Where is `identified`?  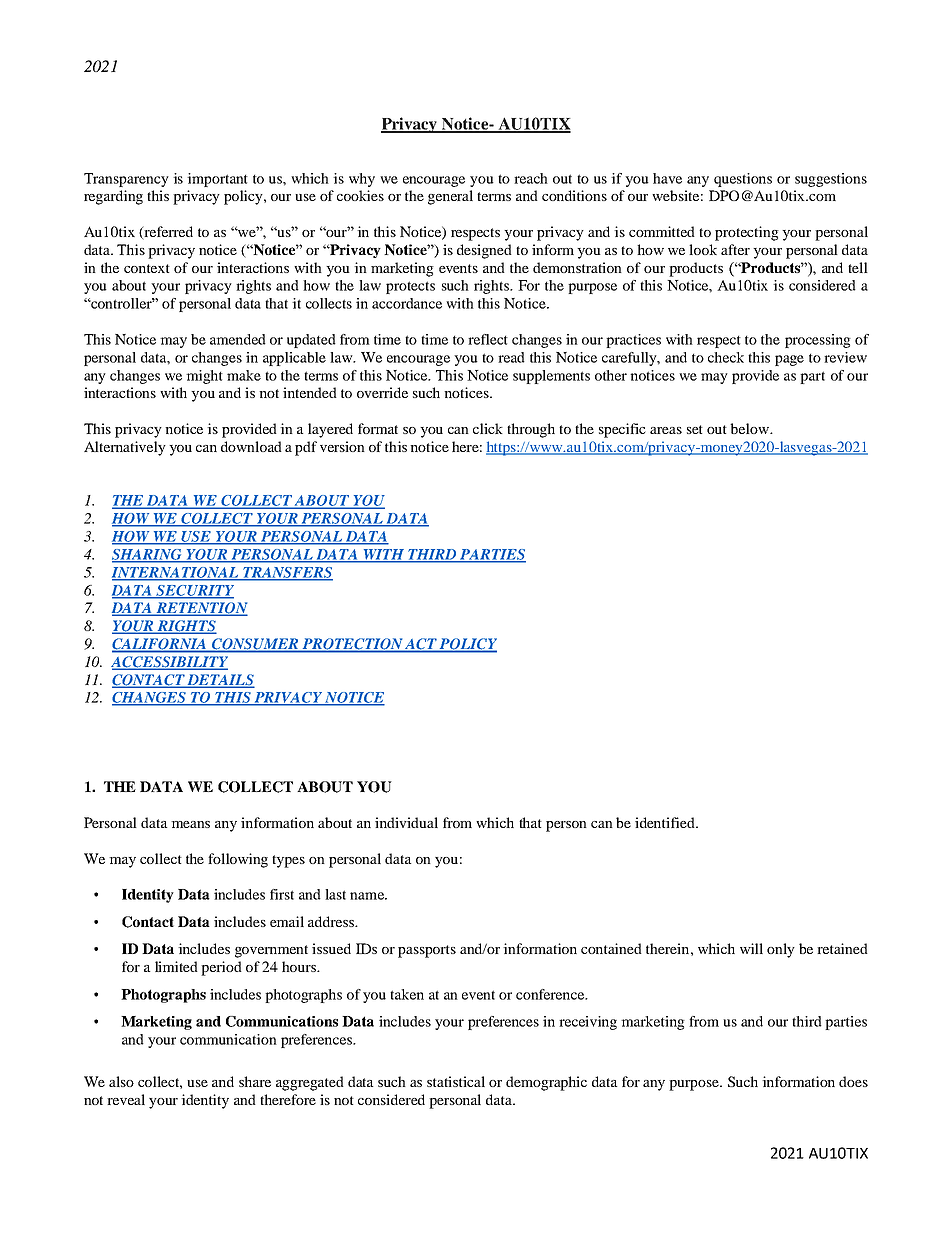 identified is located at coordinates (666, 822).
